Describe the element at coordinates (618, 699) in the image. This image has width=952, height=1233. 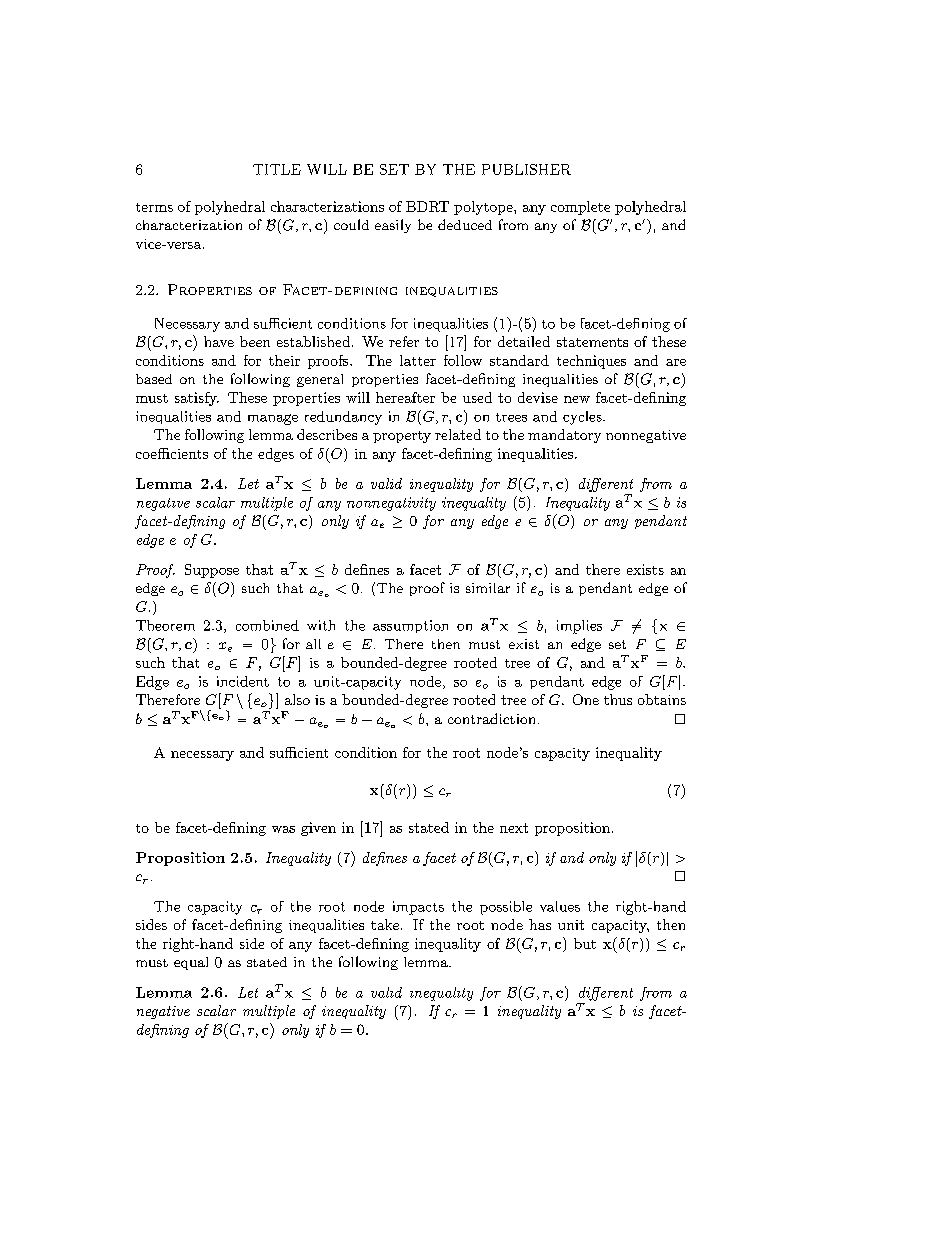
I see `thus` at that location.
